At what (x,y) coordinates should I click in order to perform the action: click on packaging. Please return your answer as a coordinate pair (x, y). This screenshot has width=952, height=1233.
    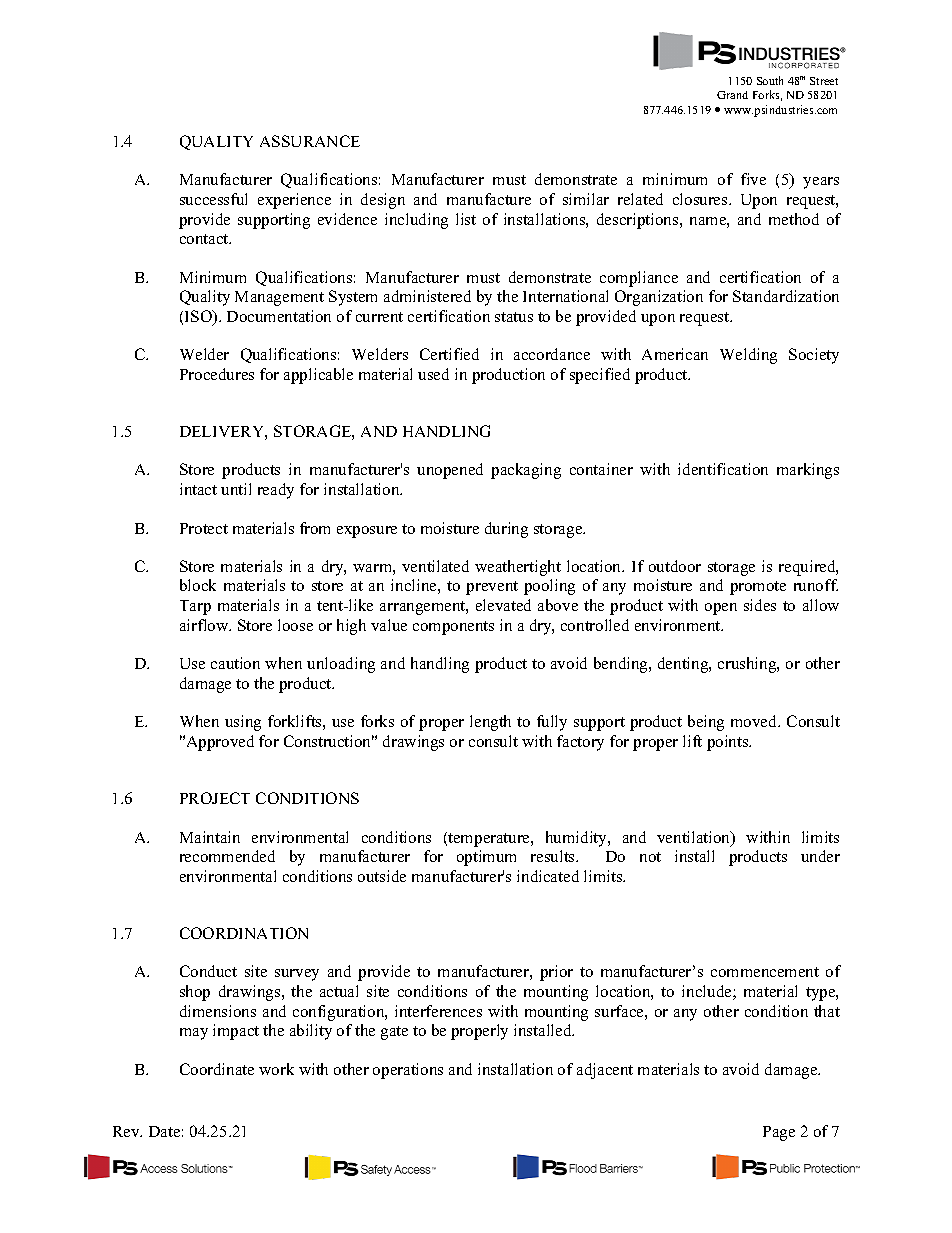
    Looking at the image, I should click on (526, 471).
